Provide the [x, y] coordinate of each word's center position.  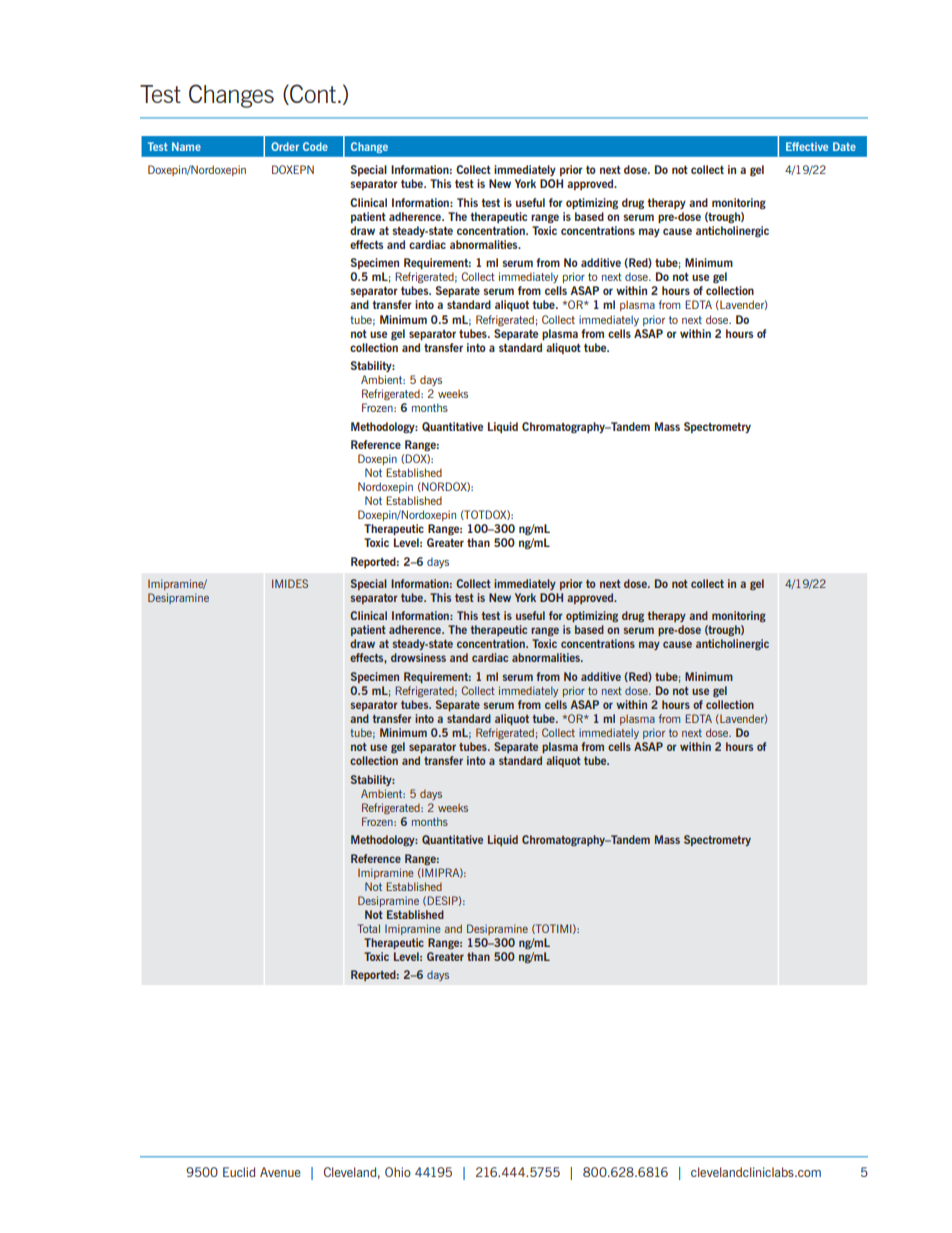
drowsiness [418, 657]
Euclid [239, 1172]
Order [285, 146]
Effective [807, 146]
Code [315, 146]
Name [186, 146]
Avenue [280, 1172]
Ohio [398, 1172]
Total [369, 928]
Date [844, 146]
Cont [312, 94]
